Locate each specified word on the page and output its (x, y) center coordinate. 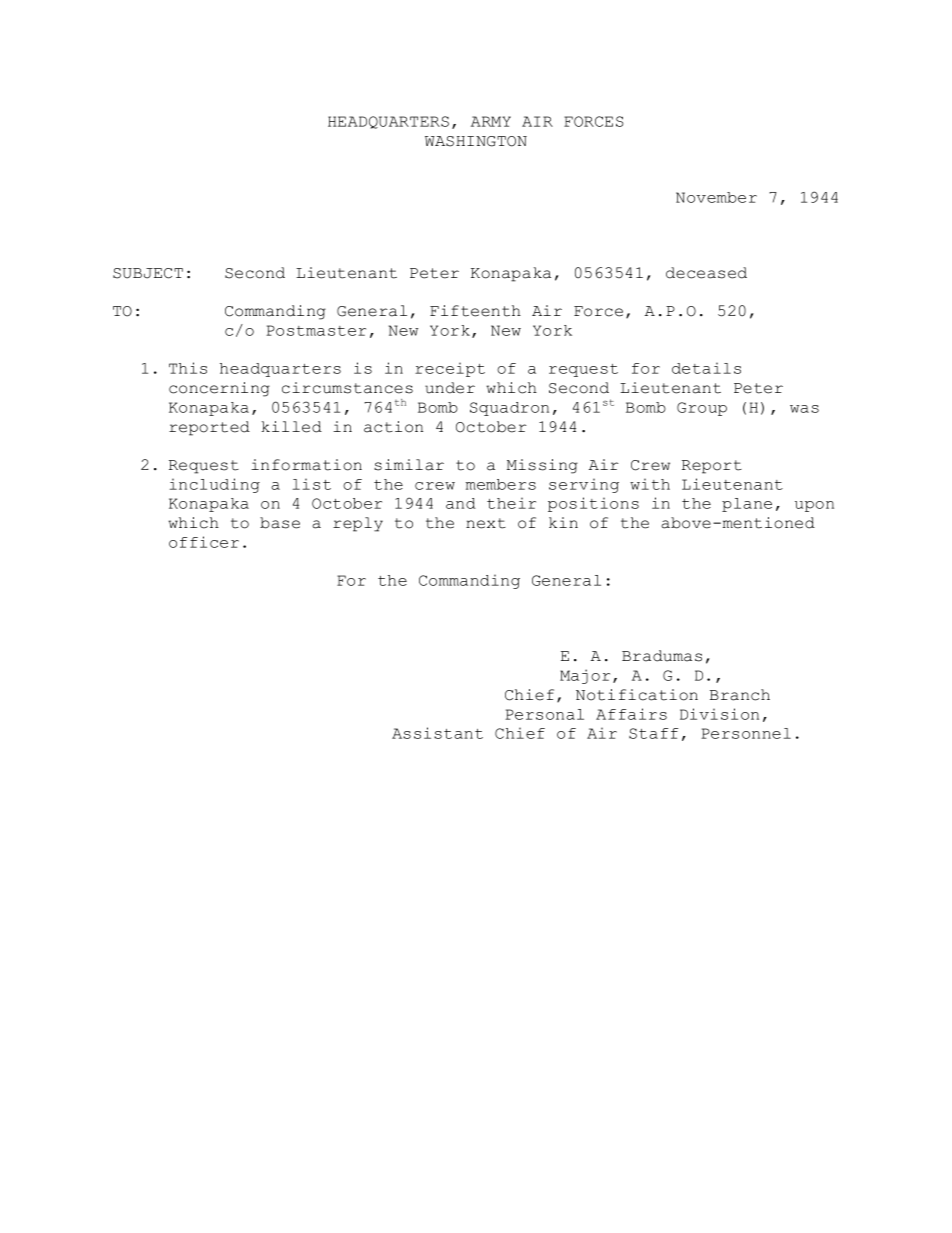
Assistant (437, 733)
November (716, 197)
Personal (544, 714)
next (486, 523)
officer (204, 542)
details (706, 368)
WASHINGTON (476, 141)
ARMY (491, 121)
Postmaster (316, 330)
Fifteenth (475, 311)
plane (747, 505)
